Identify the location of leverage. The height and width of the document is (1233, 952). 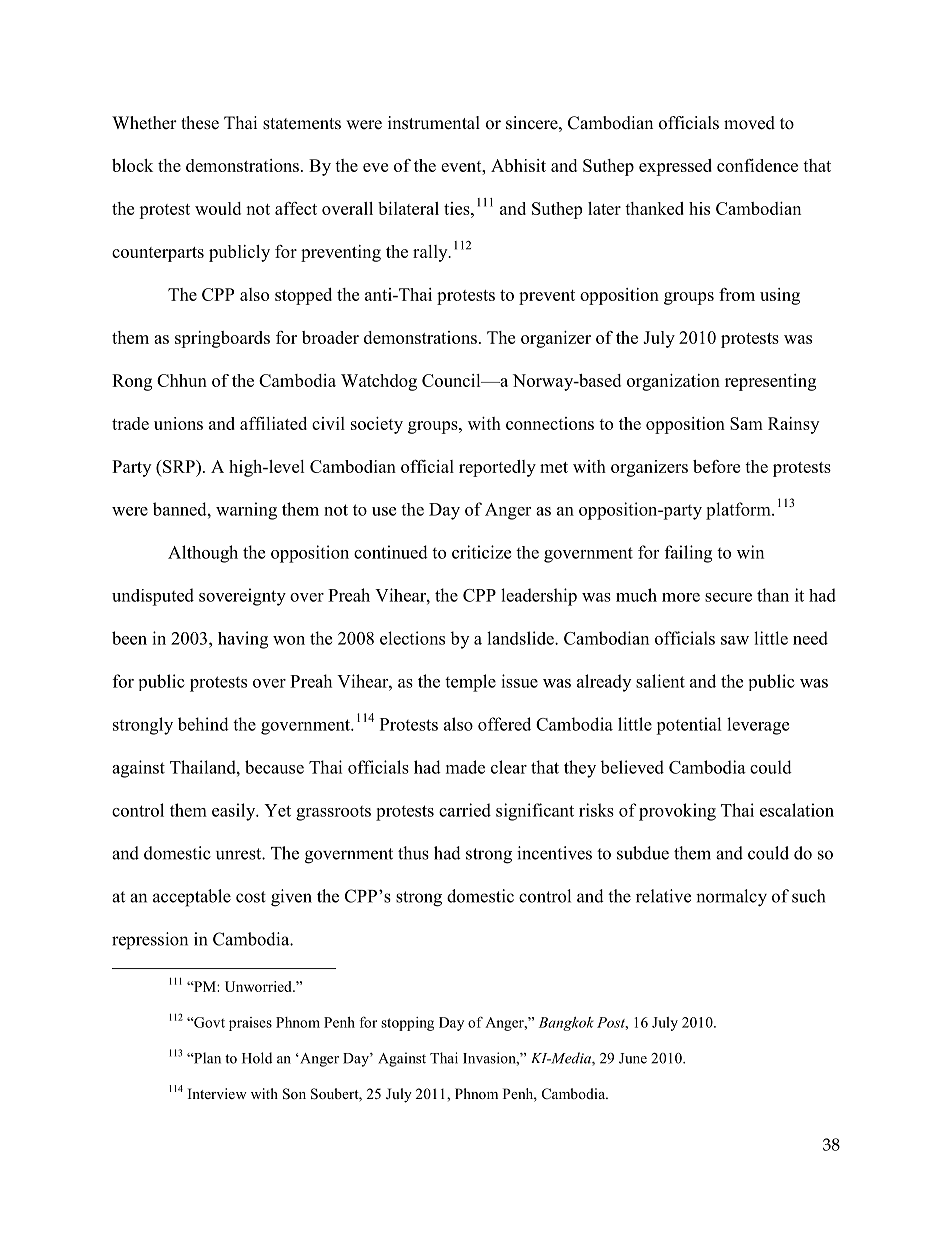
(758, 726).
